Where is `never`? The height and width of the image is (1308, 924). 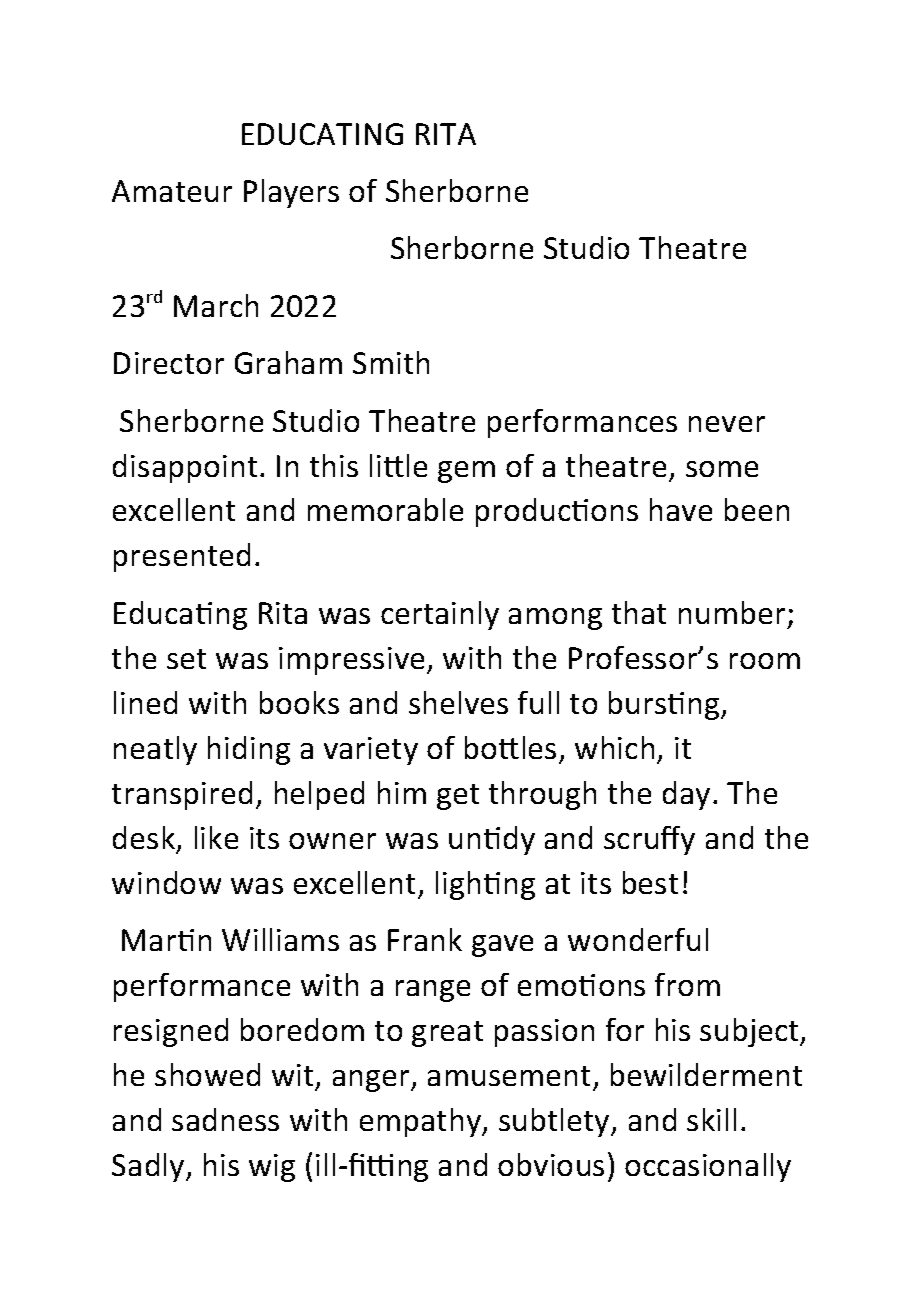
never is located at coordinates (727, 424).
